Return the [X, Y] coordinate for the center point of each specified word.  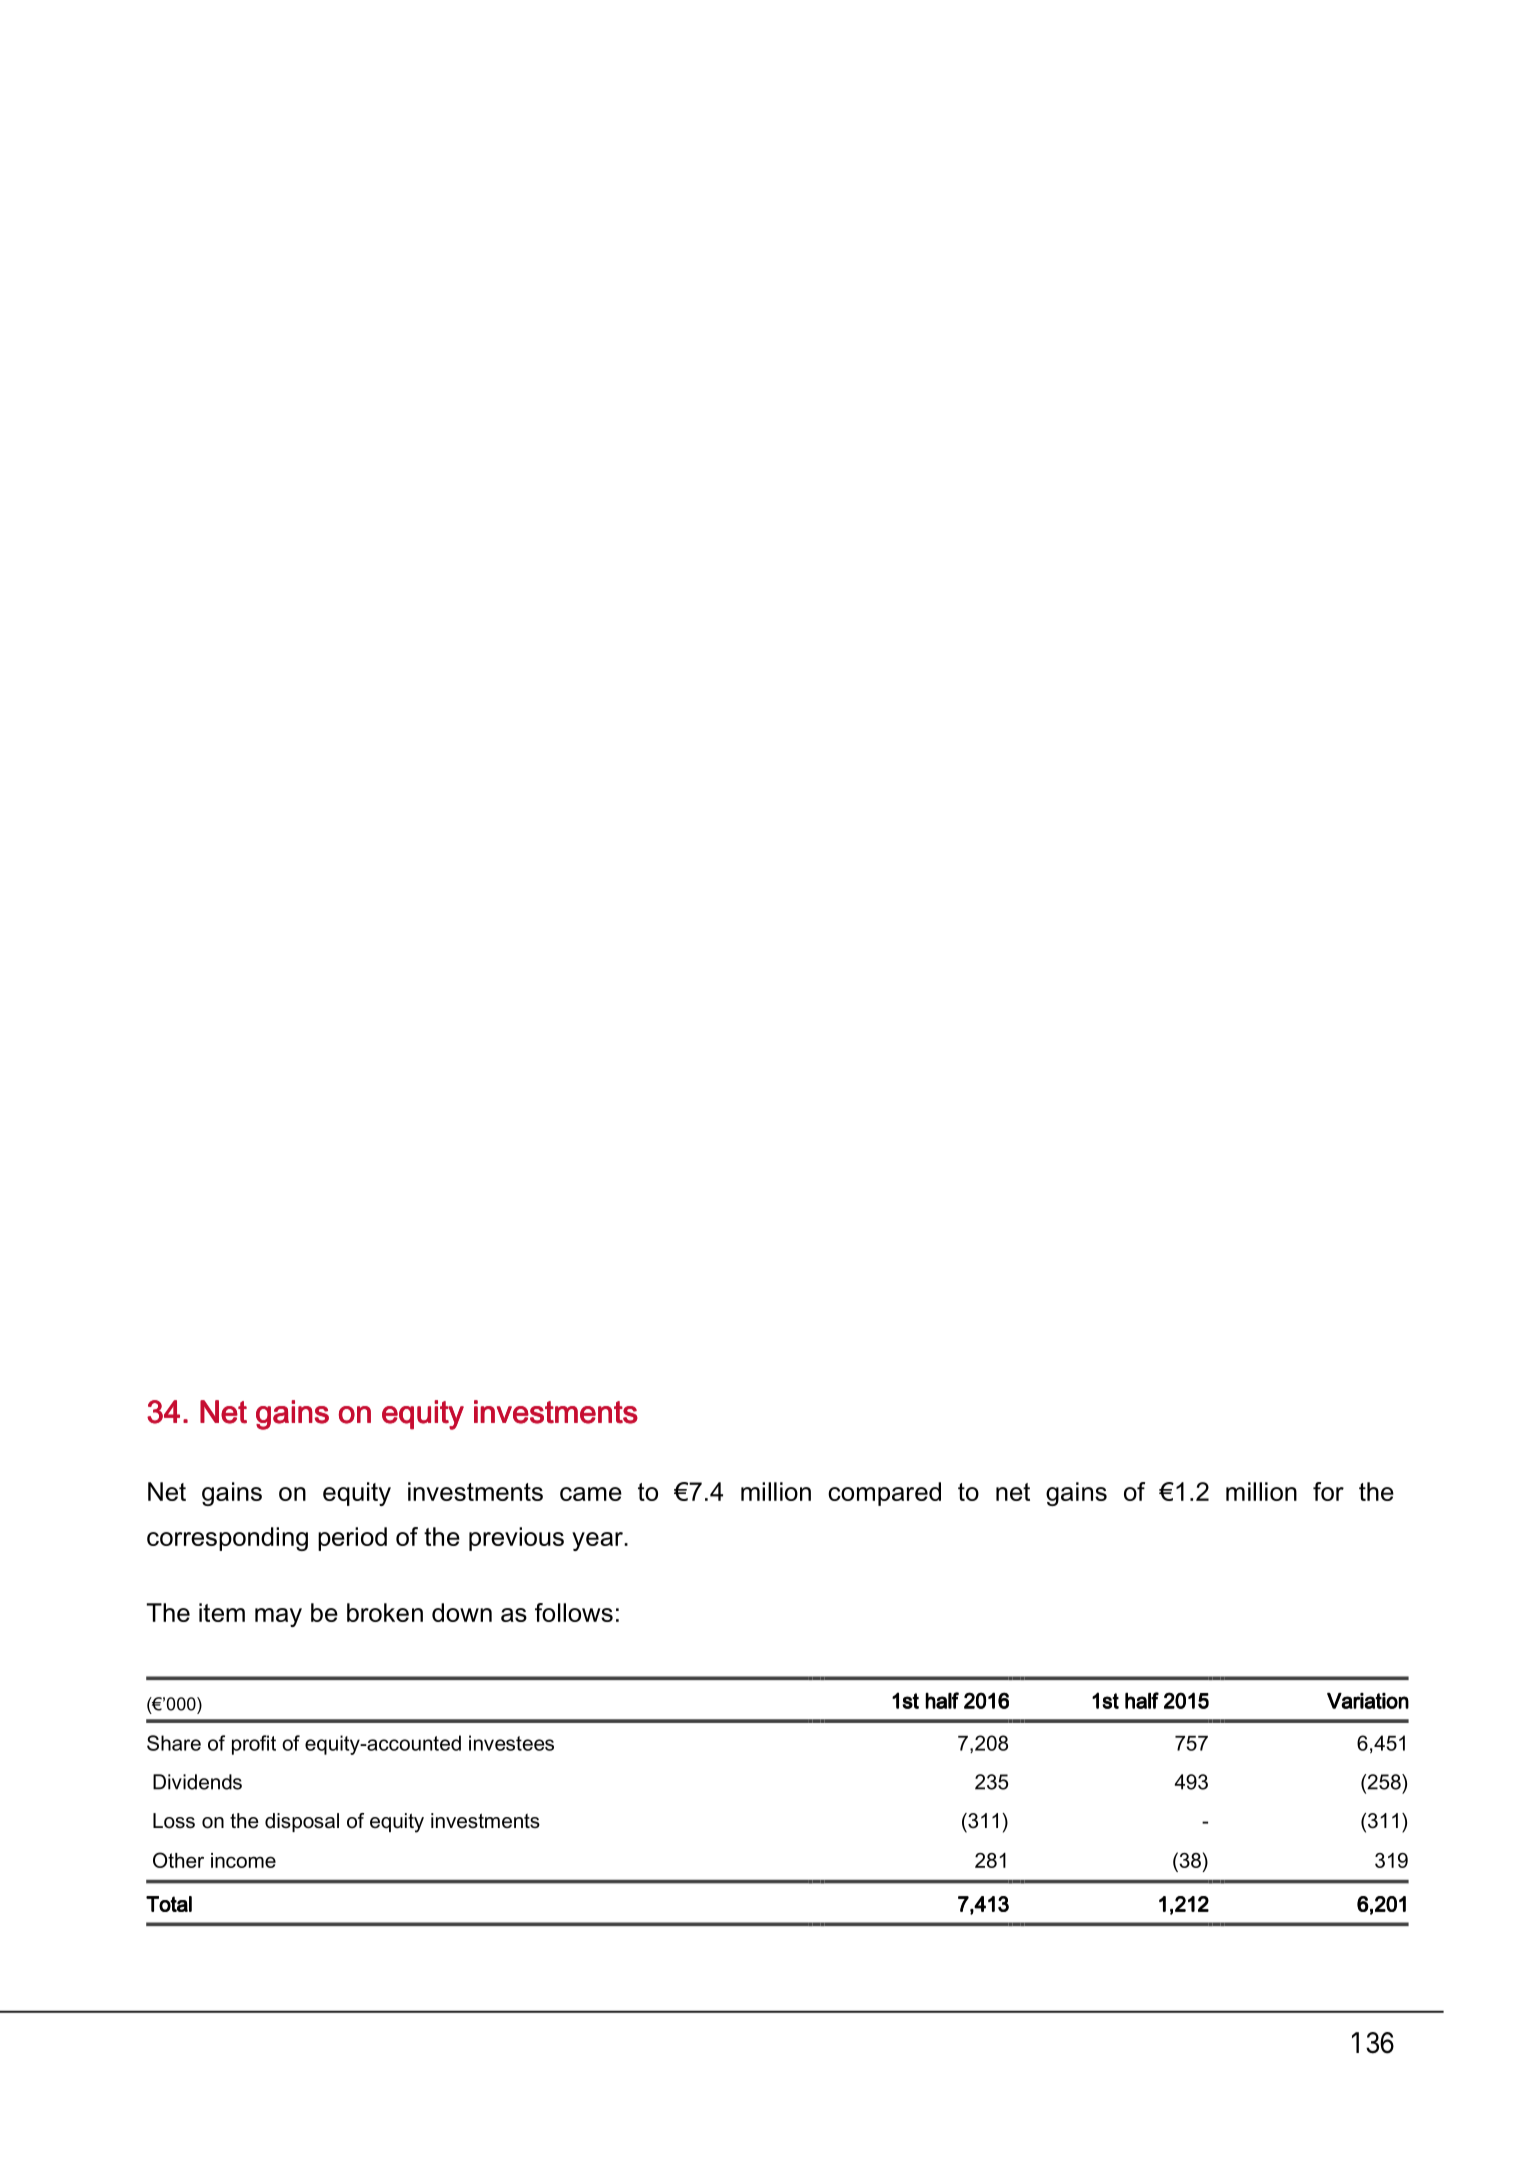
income [243, 1860]
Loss [174, 1821]
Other [178, 1860]
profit [254, 1745]
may [278, 1617]
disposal [302, 1822]
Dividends [197, 1782]
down [462, 1612]
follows [574, 1612]
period [352, 1539]
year [598, 1541]
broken [385, 1612]
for [1328, 1491]
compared [884, 1494]
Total [169, 1904]
